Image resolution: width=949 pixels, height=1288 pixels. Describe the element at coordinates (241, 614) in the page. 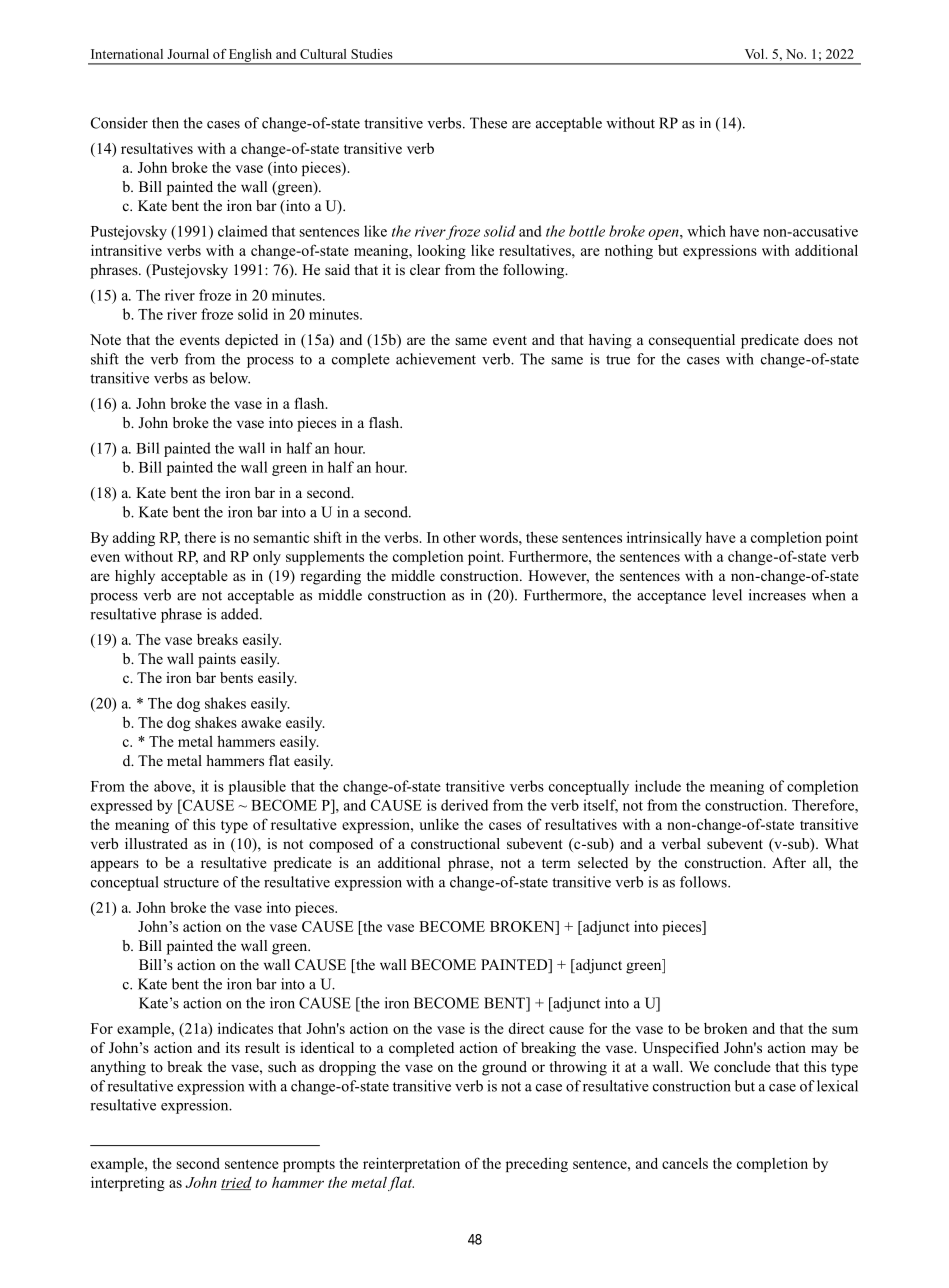

I see `added` at that location.
